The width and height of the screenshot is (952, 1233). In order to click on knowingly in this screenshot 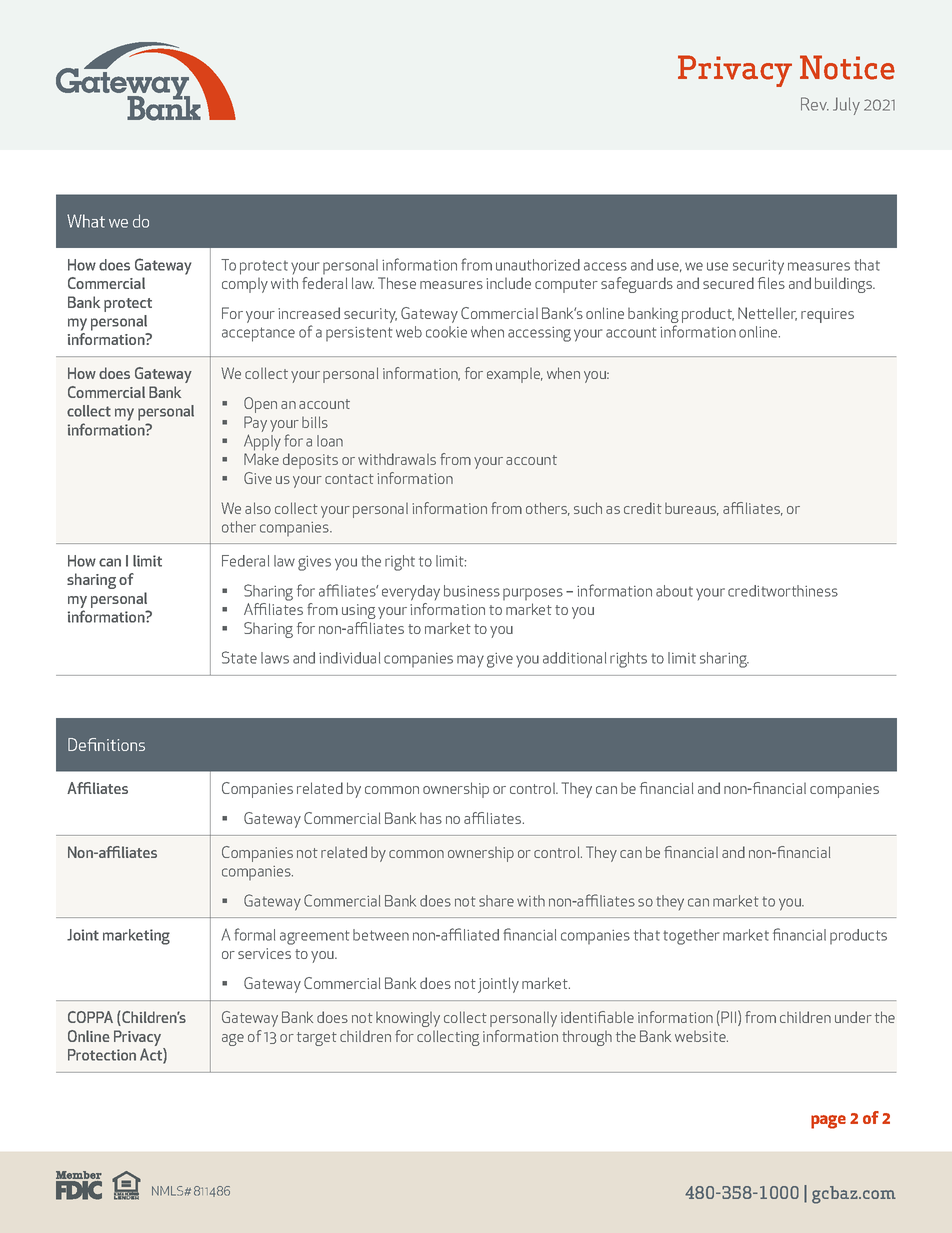, I will do `click(408, 1019)`.
